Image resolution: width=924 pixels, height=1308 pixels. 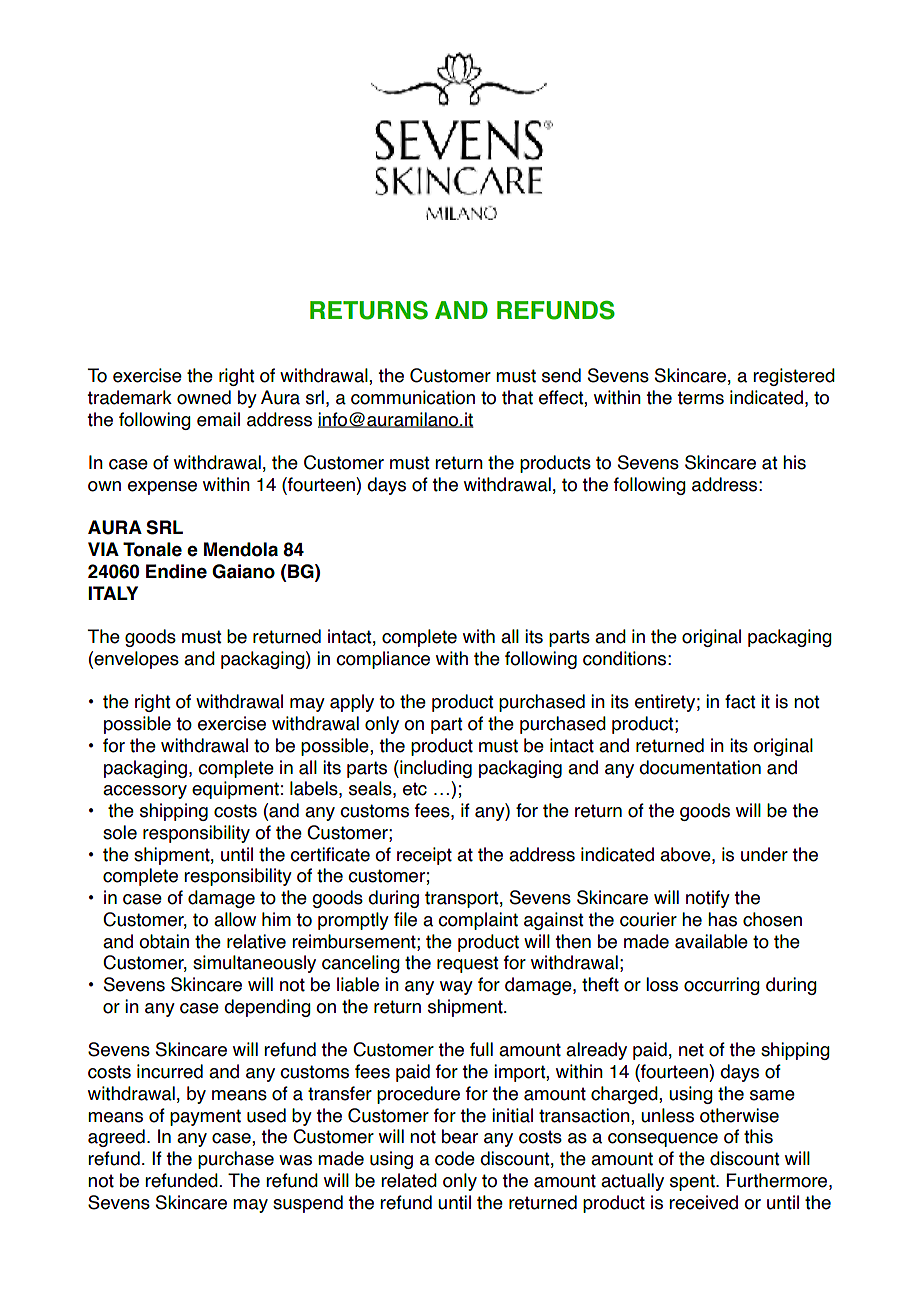 What do you see at coordinates (700, 398) in the image?
I see `terms` at bounding box center [700, 398].
